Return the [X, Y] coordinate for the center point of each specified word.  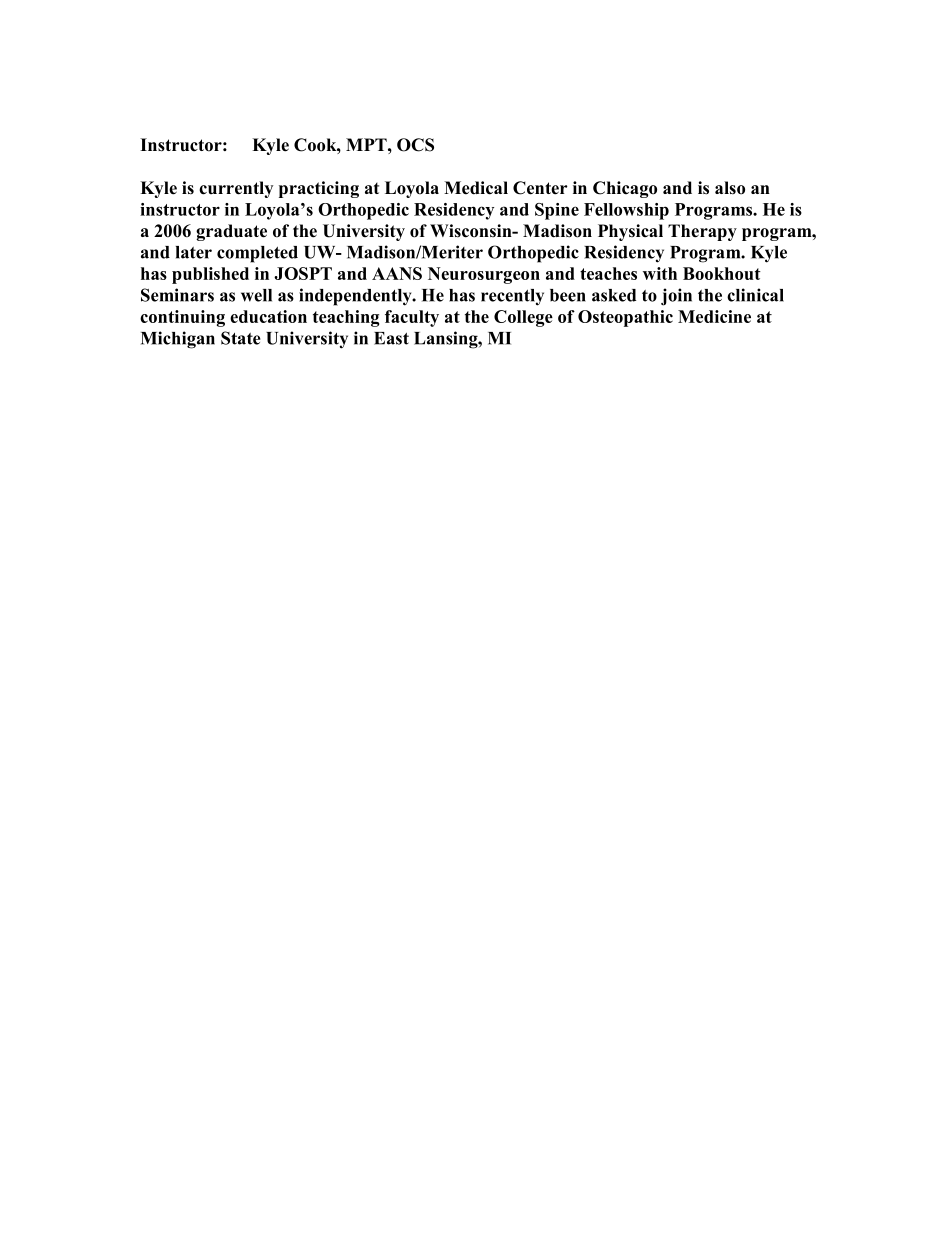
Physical [630, 232]
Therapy [702, 232]
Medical [476, 188]
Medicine [714, 316]
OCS [415, 145]
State [241, 338]
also [730, 188]
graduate [231, 232]
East [391, 338]
